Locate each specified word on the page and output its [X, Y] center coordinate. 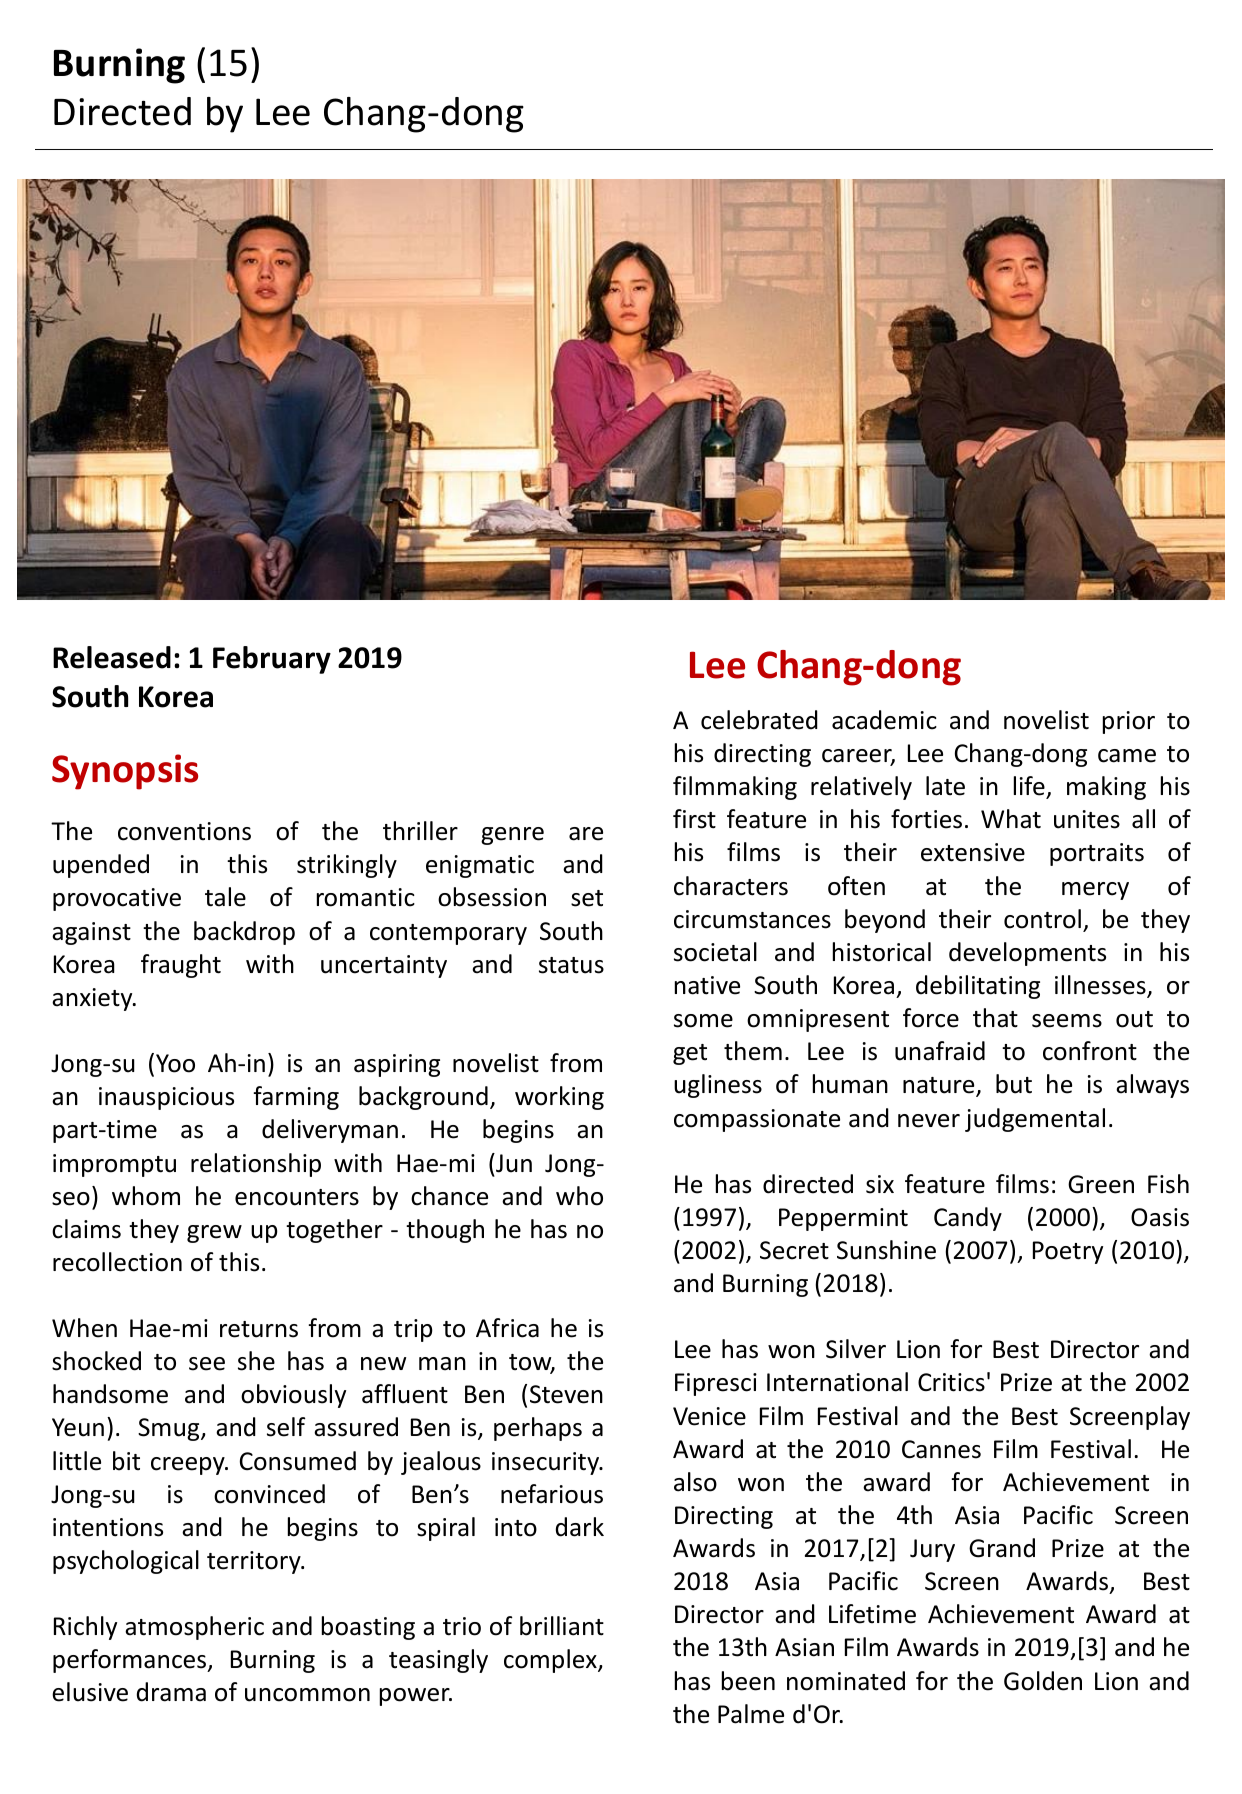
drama [171, 1692]
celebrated [759, 720]
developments [1027, 954]
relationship [256, 1165]
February [272, 660]
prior [1129, 722]
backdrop [244, 933]
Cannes [941, 1449]
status [571, 965]
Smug [170, 1429]
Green [1101, 1184]
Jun [513, 1163]
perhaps [538, 1429]
